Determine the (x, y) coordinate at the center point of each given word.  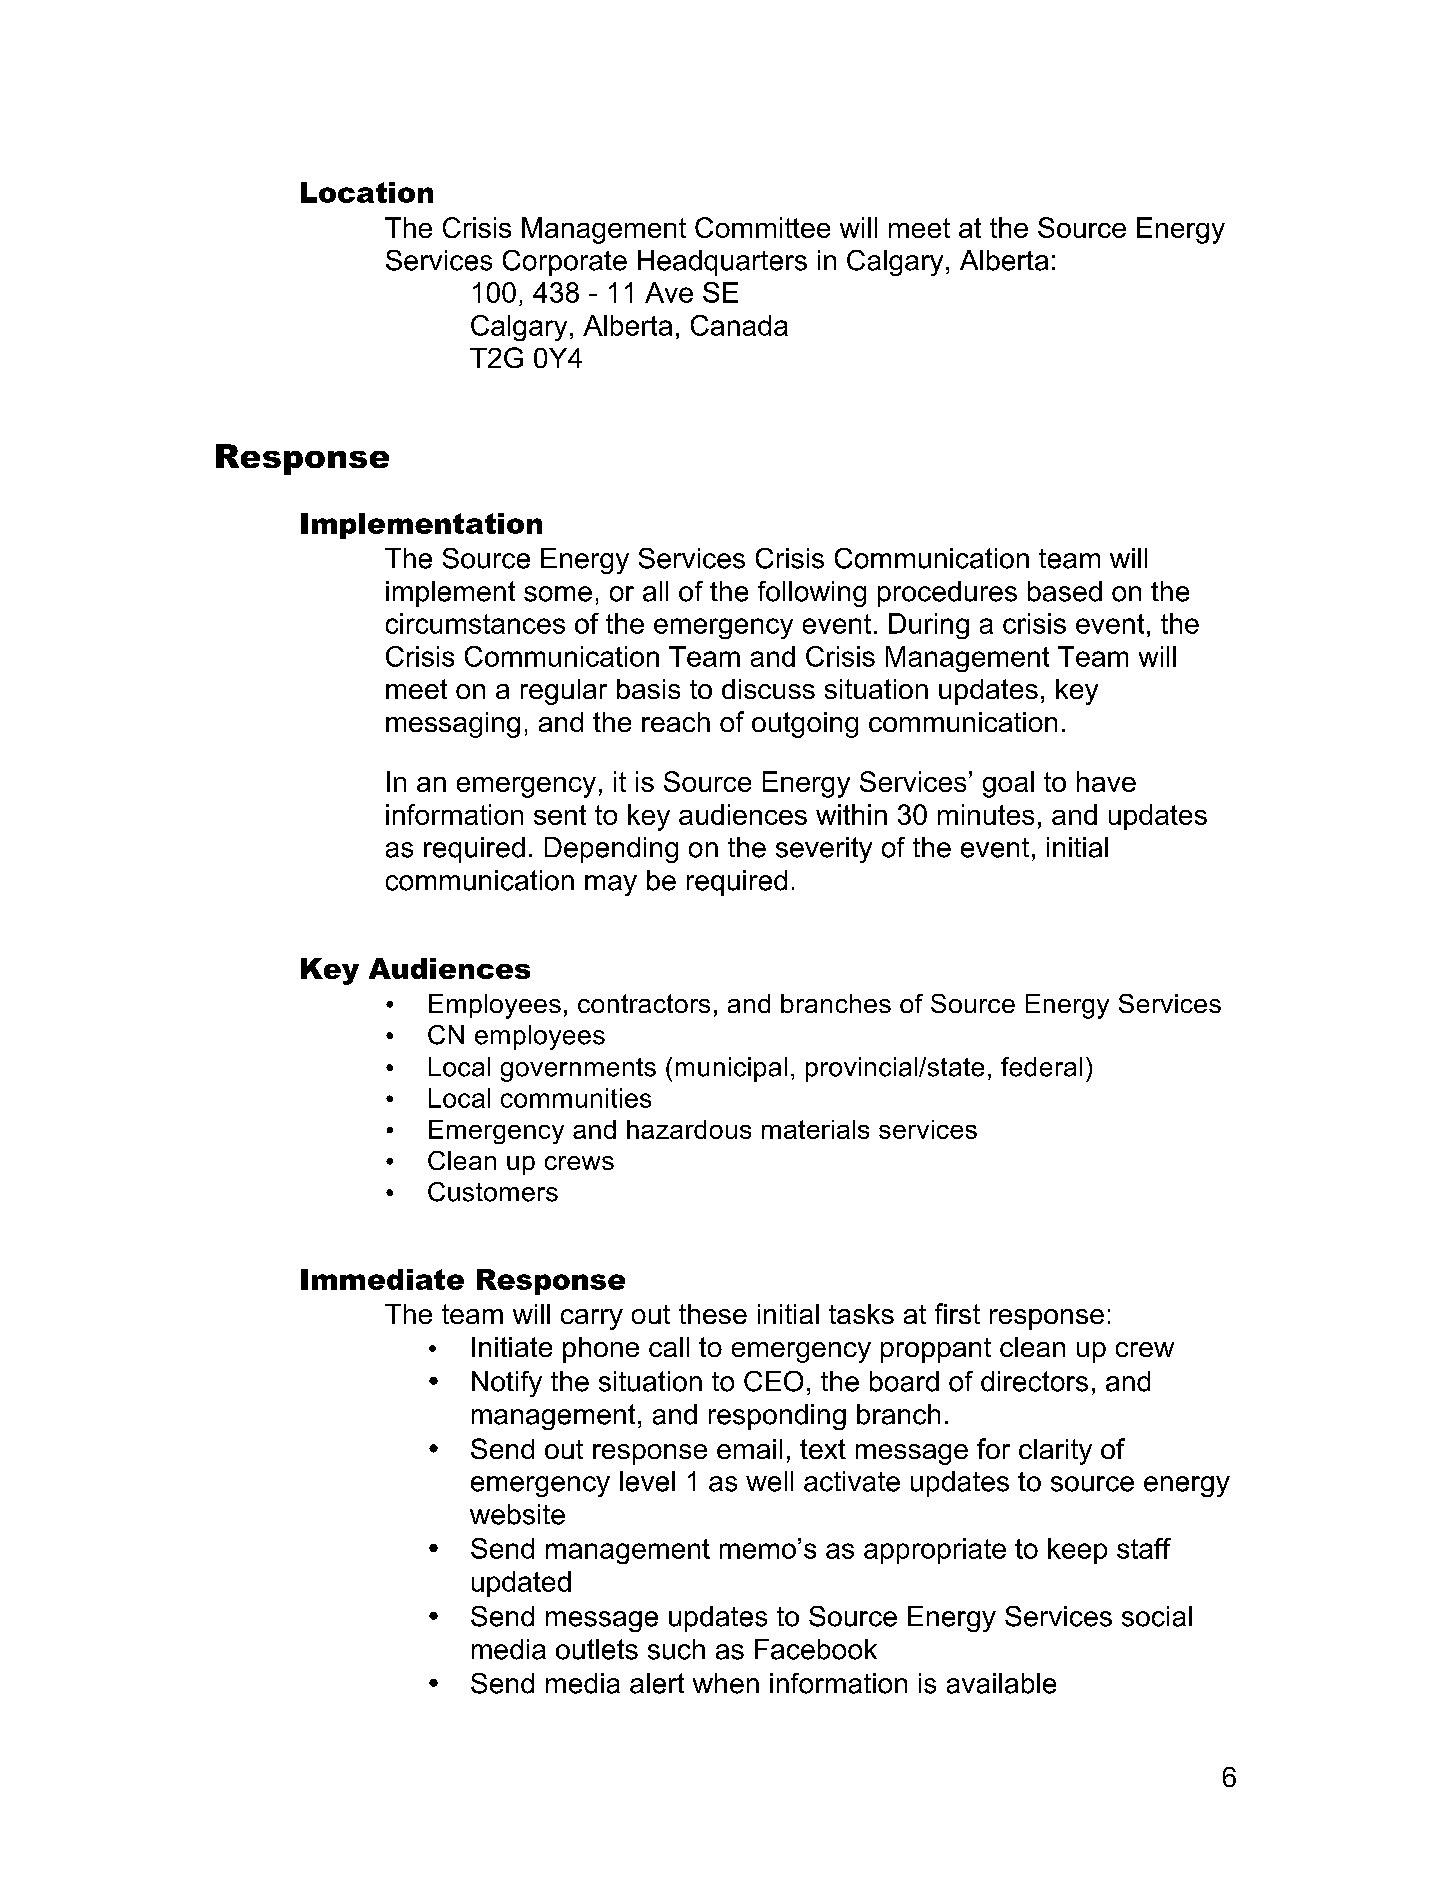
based (1065, 591)
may (611, 885)
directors (1034, 1381)
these (713, 1314)
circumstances (475, 623)
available (1001, 1683)
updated (521, 1584)
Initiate (512, 1347)
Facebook (816, 1649)
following (812, 594)
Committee (762, 227)
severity (824, 850)
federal (1041, 1067)
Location (367, 192)
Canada (739, 325)
